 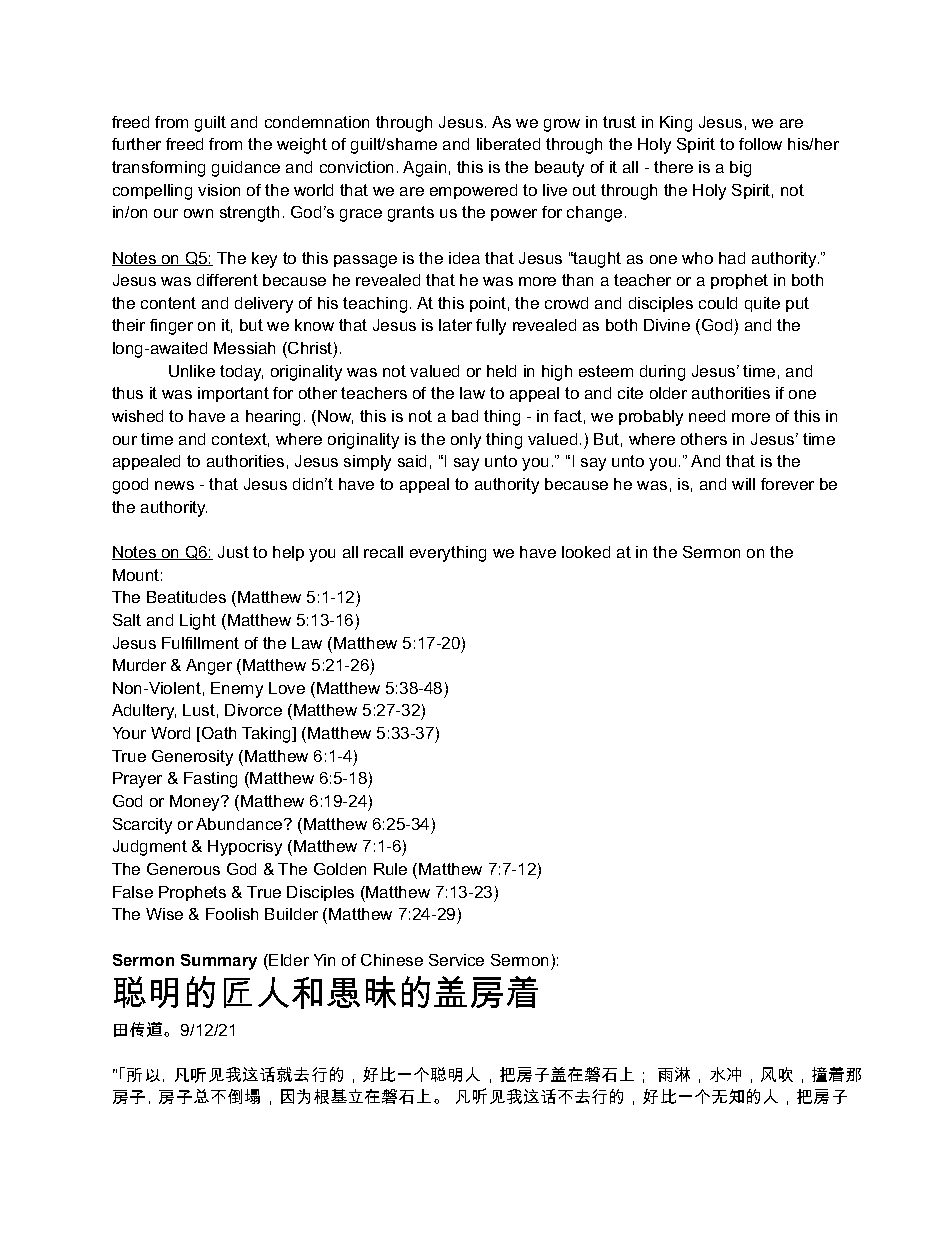 What do you see at coordinates (456, 960) in the page?
I see `Service` at bounding box center [456, 960].
